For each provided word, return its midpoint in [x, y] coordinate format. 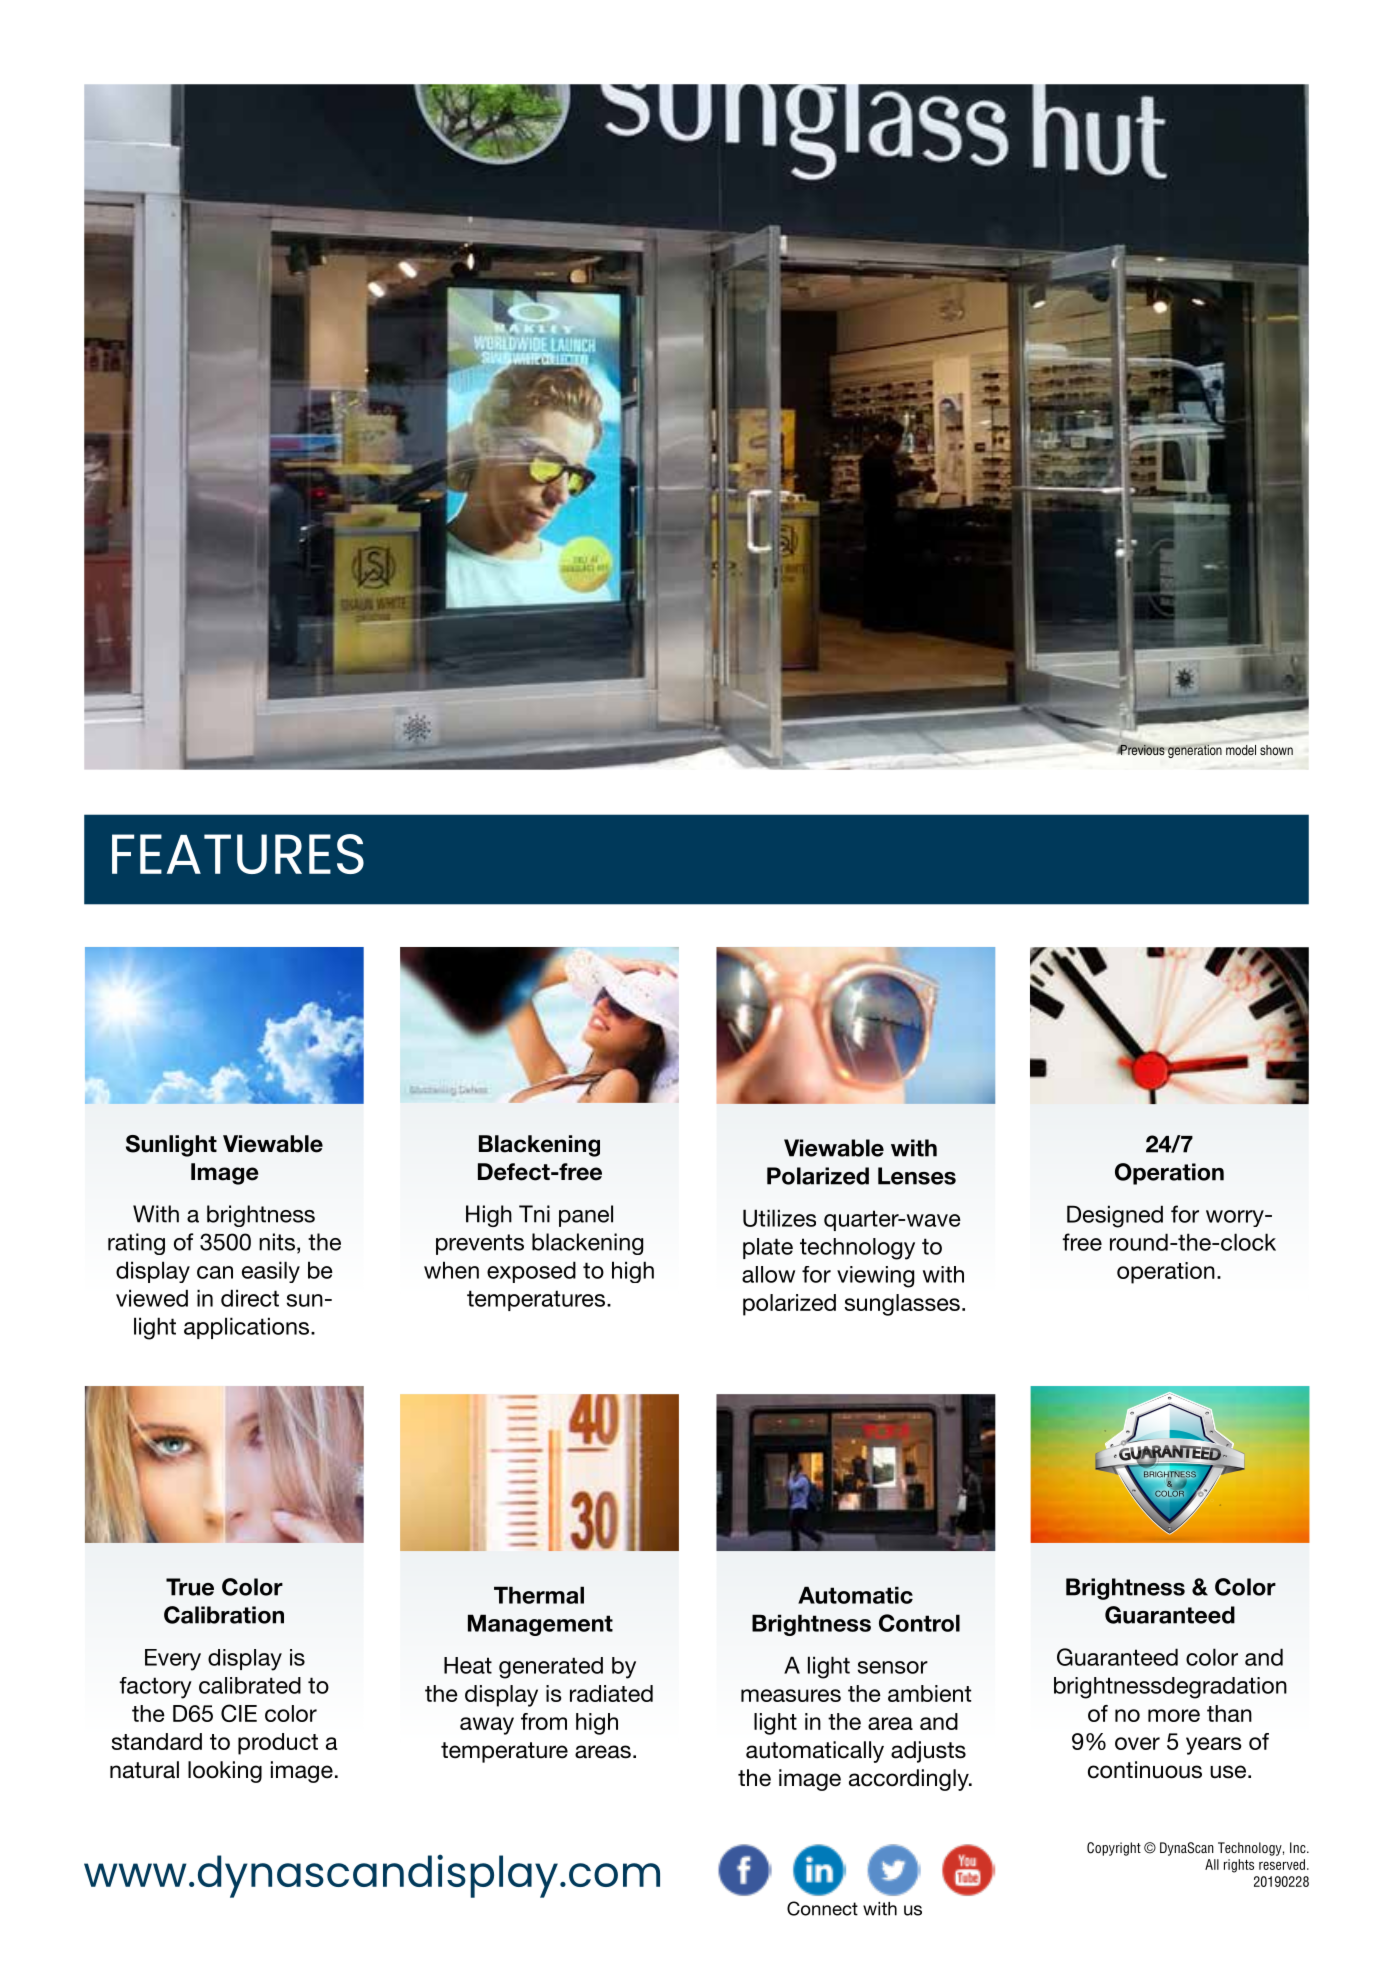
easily [271, 1272]
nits [277, 1242]
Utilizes [779, 1218]
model [1241, 750]
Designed [1115, 1216]
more [1174, 1715]
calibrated [250, 1685]
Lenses [917, 1176]
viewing [875, 1277]
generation [1195, 751]
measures [791, 1695]
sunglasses [902, 1305]
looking [225, 1772]
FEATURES [238, 854]
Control [919, 1623]
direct [250, 1298]
